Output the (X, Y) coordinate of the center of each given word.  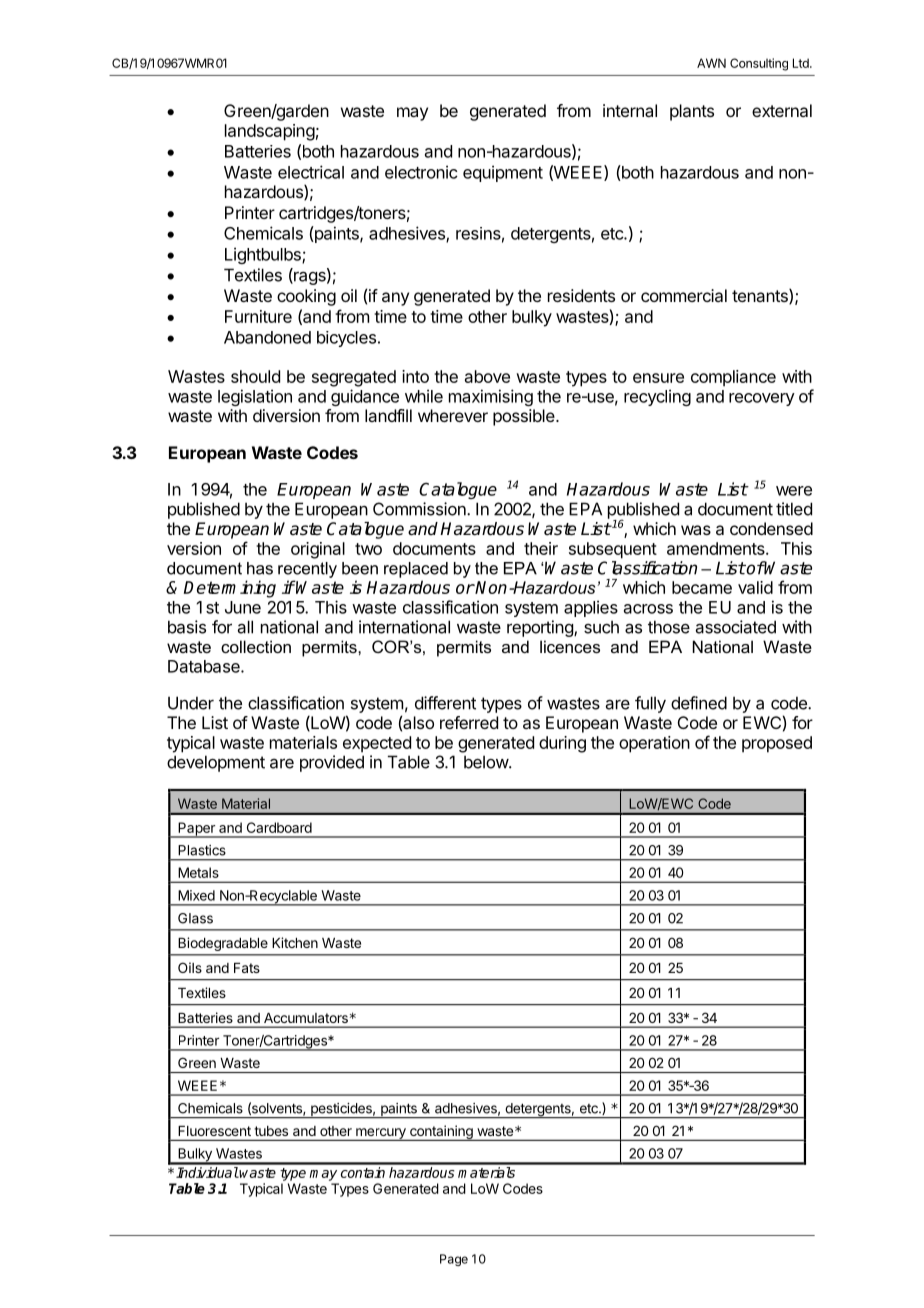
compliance (733, 378)
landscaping (270, 132)
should (255, 376)
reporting (541, 628)
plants (692, 112)
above (487, 376)
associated (736, 627)
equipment (503, 173)
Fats (247, 968)
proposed (777, 744)
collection (256, 646)
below (487, 762)
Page (454, 1260)
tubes (271, 1131)
